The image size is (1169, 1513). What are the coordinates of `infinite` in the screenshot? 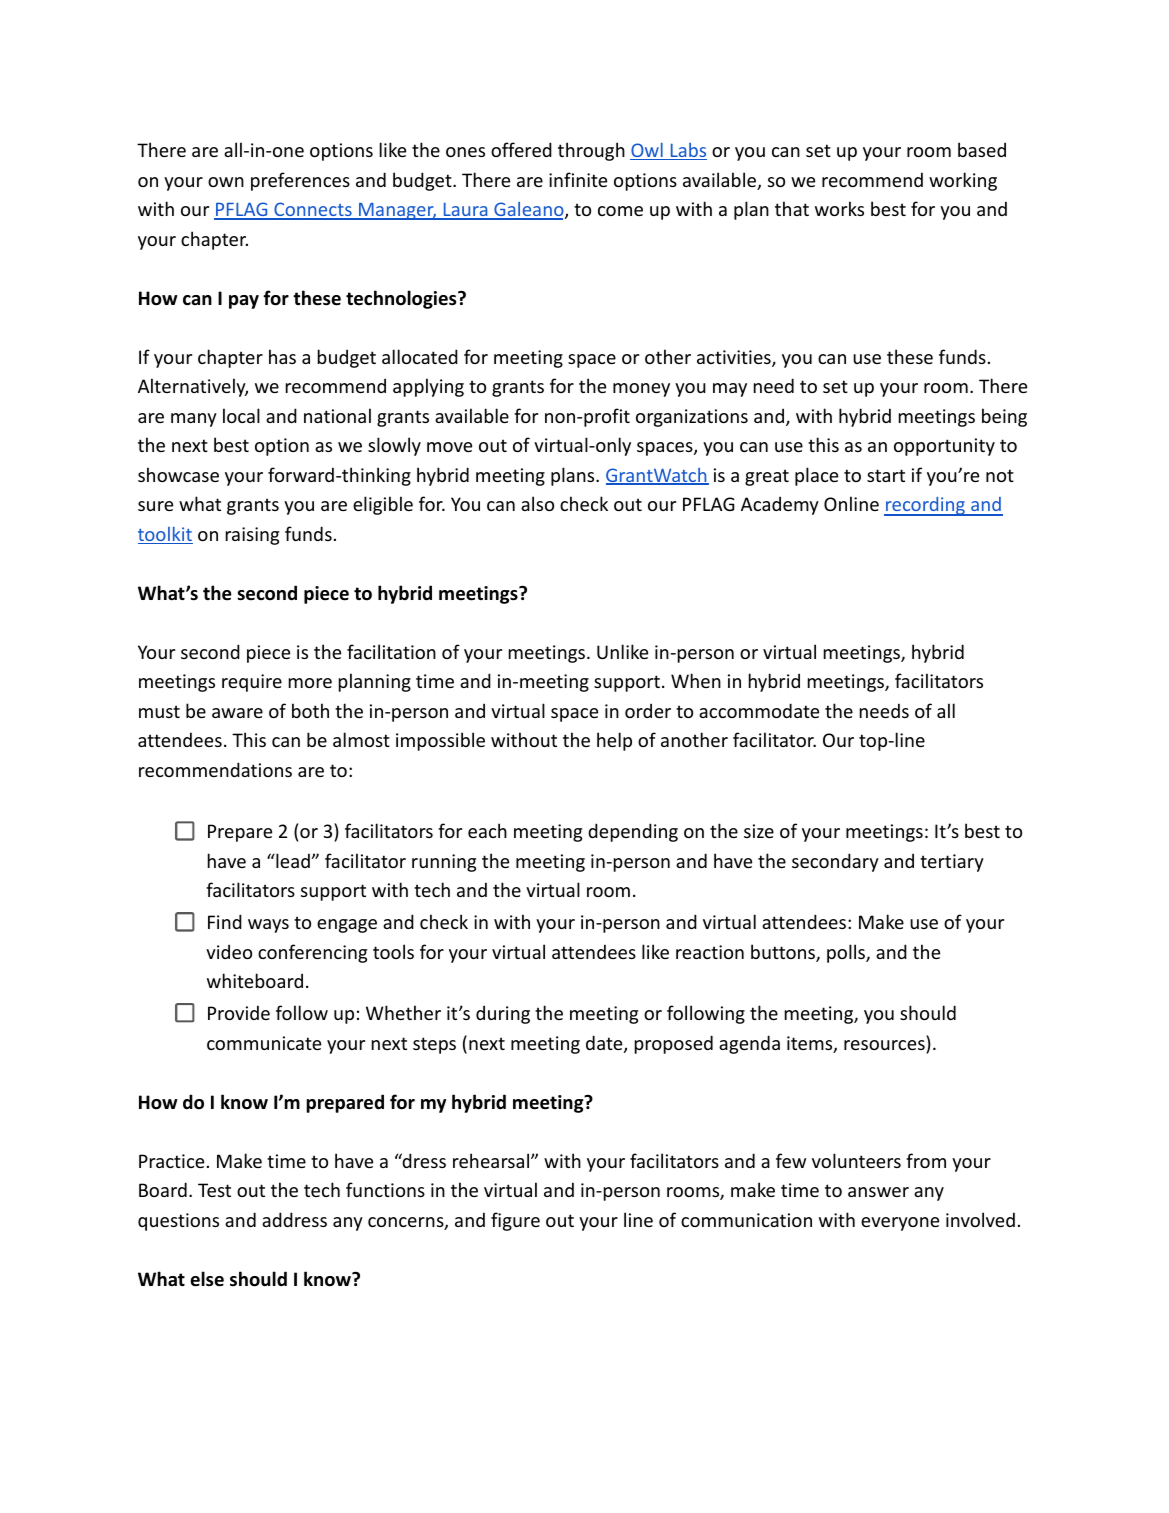 It's located at (578, 179).
